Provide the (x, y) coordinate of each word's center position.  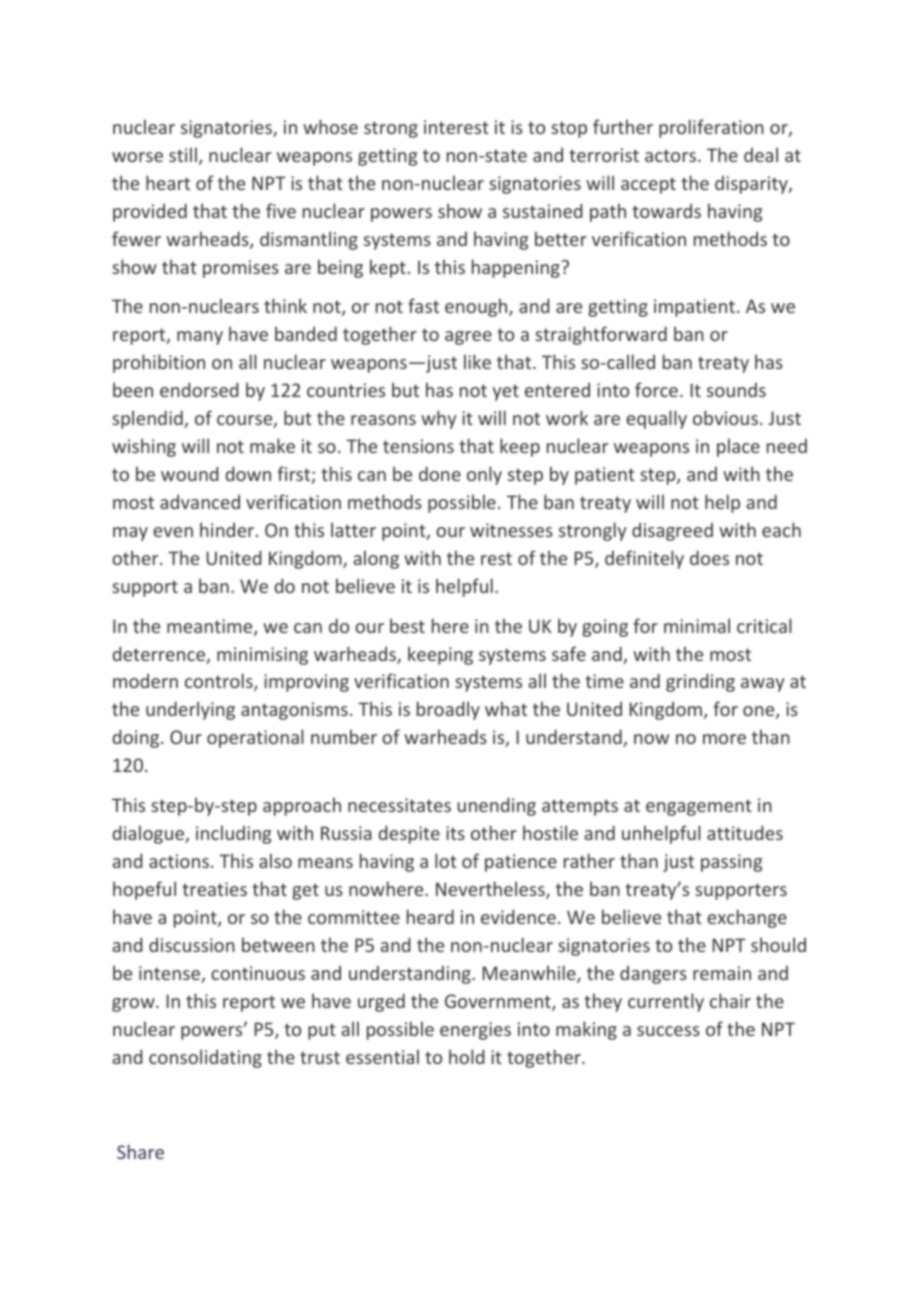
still (183, 154)
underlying (190, 710)
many (200, 338)
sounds (736, 390)
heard (430, 916)
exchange (747, 918)
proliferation (711, 128)
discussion (192, 945)
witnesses (511, 530)
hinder (228, 529)
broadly (448, 710)
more (724, 739)
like (477, 361)
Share (140, 1151)
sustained (542, 210)
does (709, 557)
